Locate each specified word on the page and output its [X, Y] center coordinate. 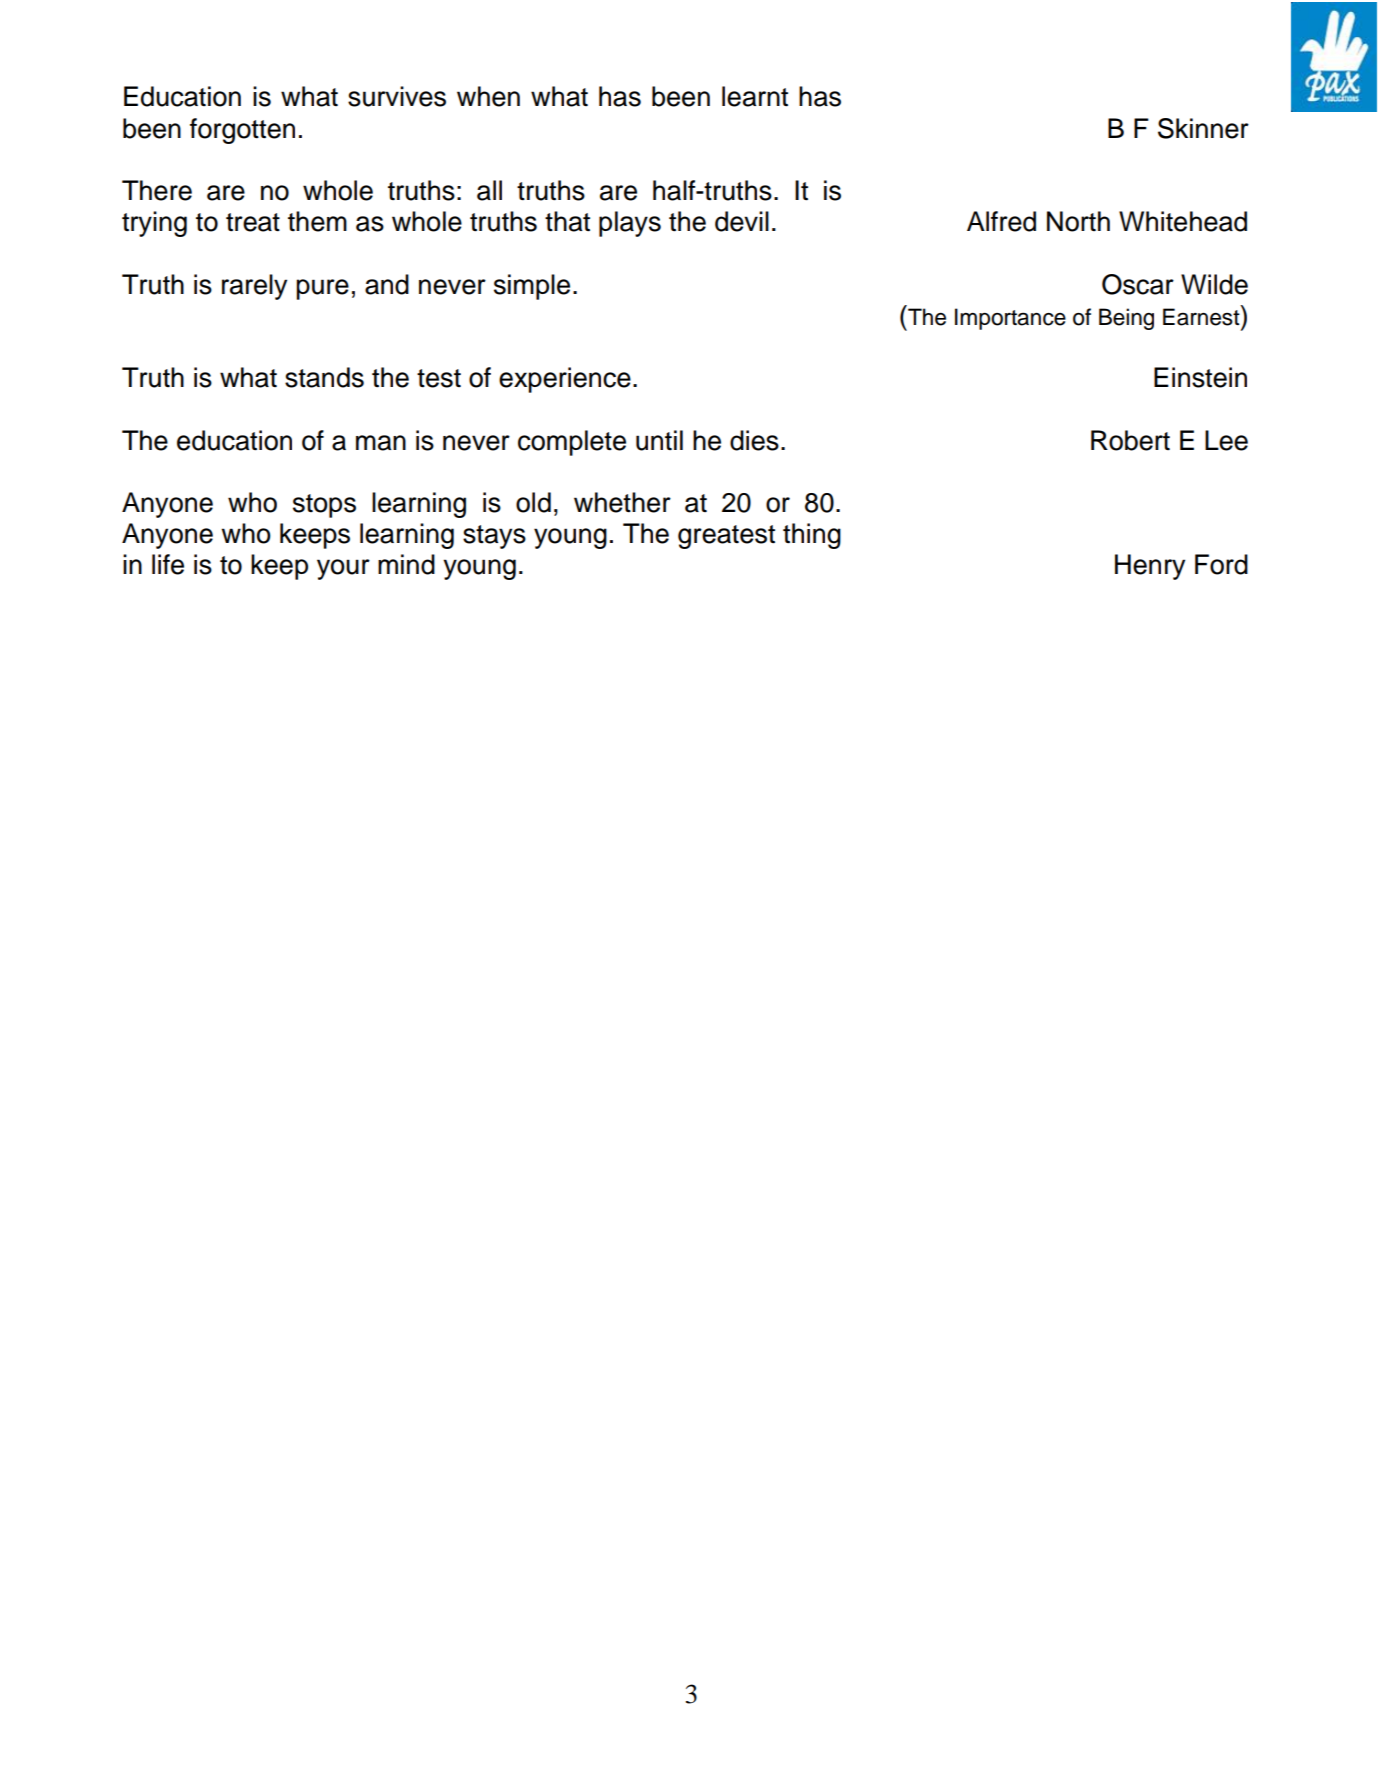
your [343, 569]
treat [253, 222]
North [1078, 221]
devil [742, 221]
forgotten [242, 131]
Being [1126, 319]
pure [322, 289]
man [381, 443]
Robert [1130, 440]
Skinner [1203, 128]
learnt [755, 96]
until [659, 440]
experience [565, 380]
